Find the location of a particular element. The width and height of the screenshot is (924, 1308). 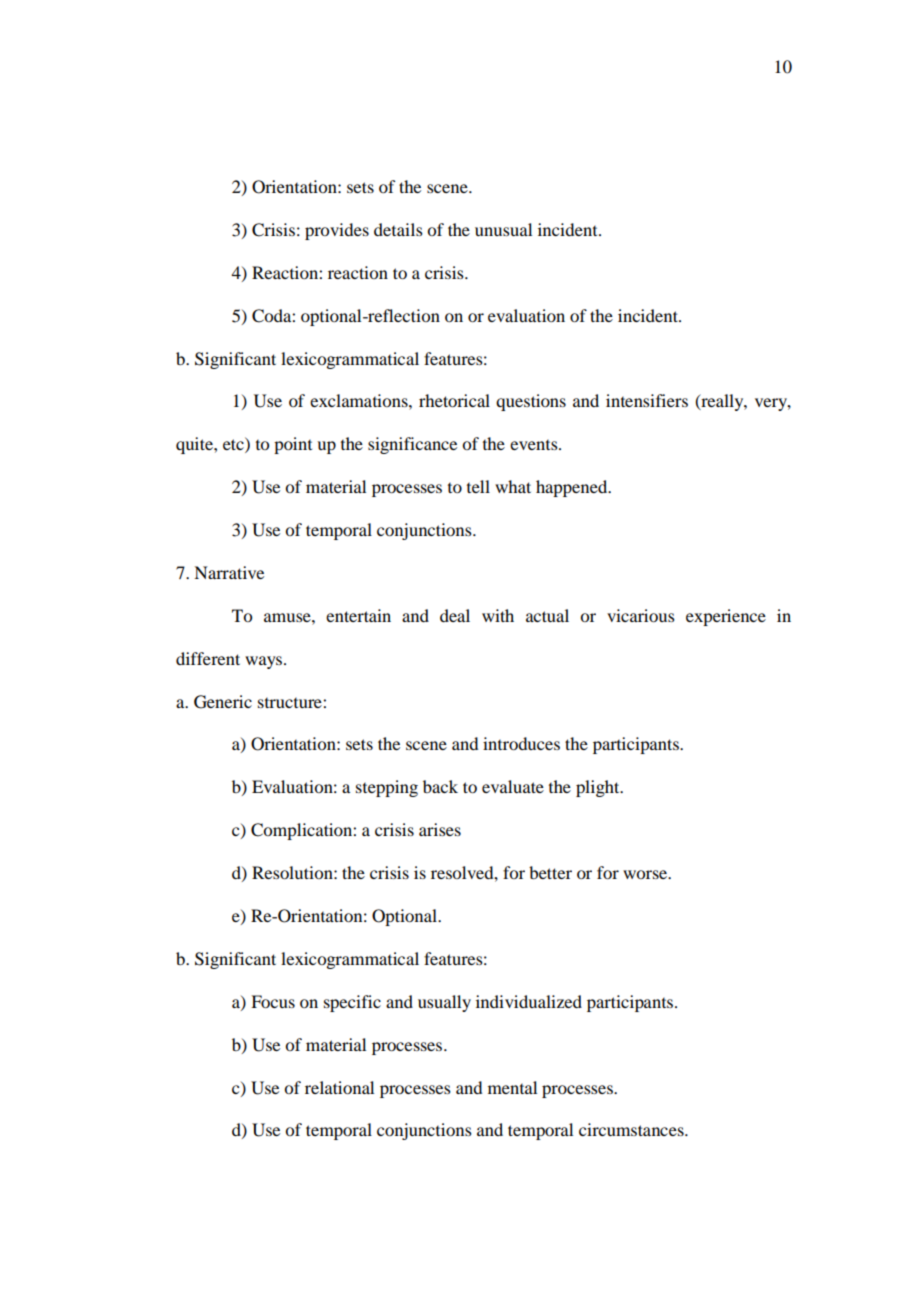

relational is located at coordinates (339, 1087).
